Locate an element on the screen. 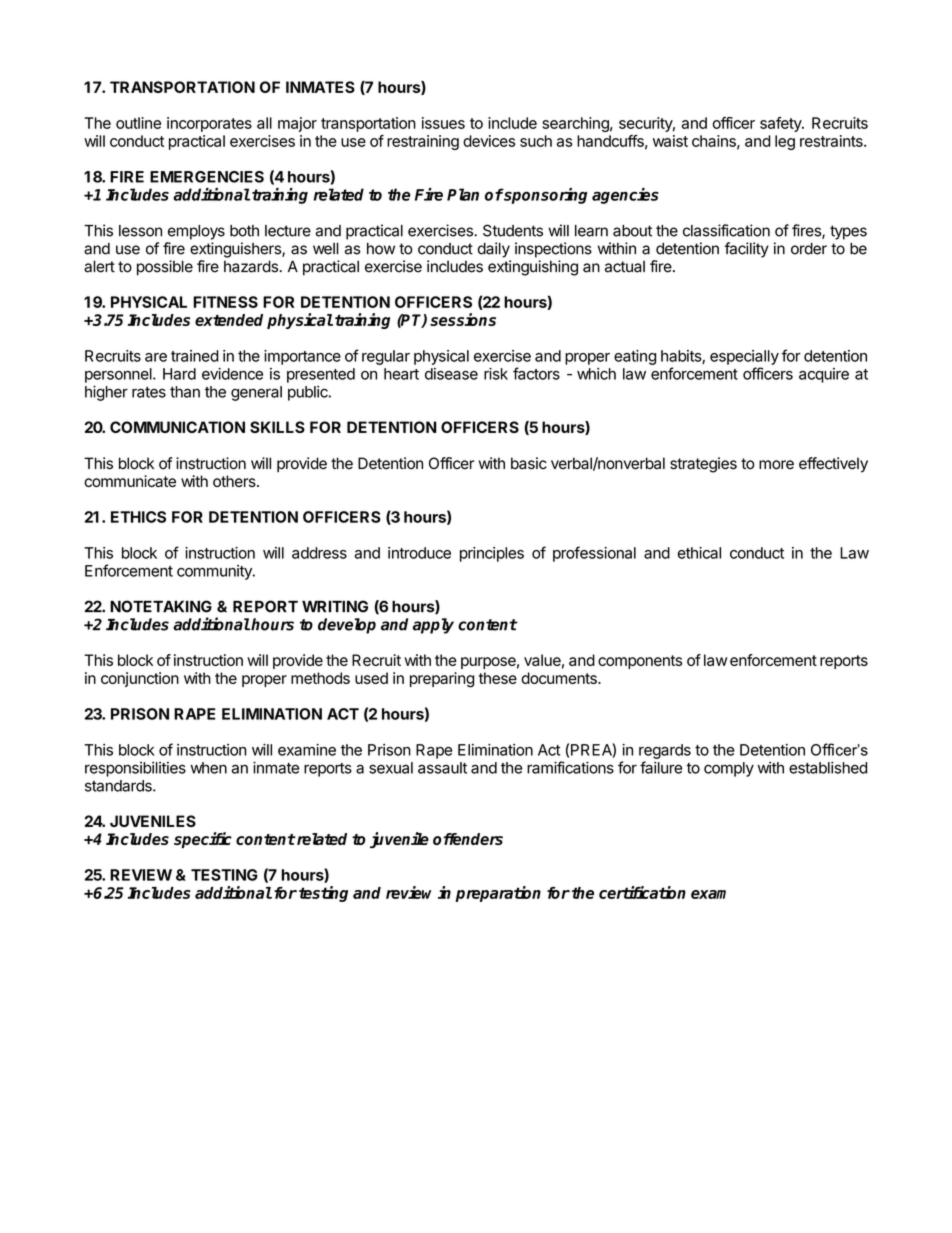  these is located at coordinates (498, 678).
